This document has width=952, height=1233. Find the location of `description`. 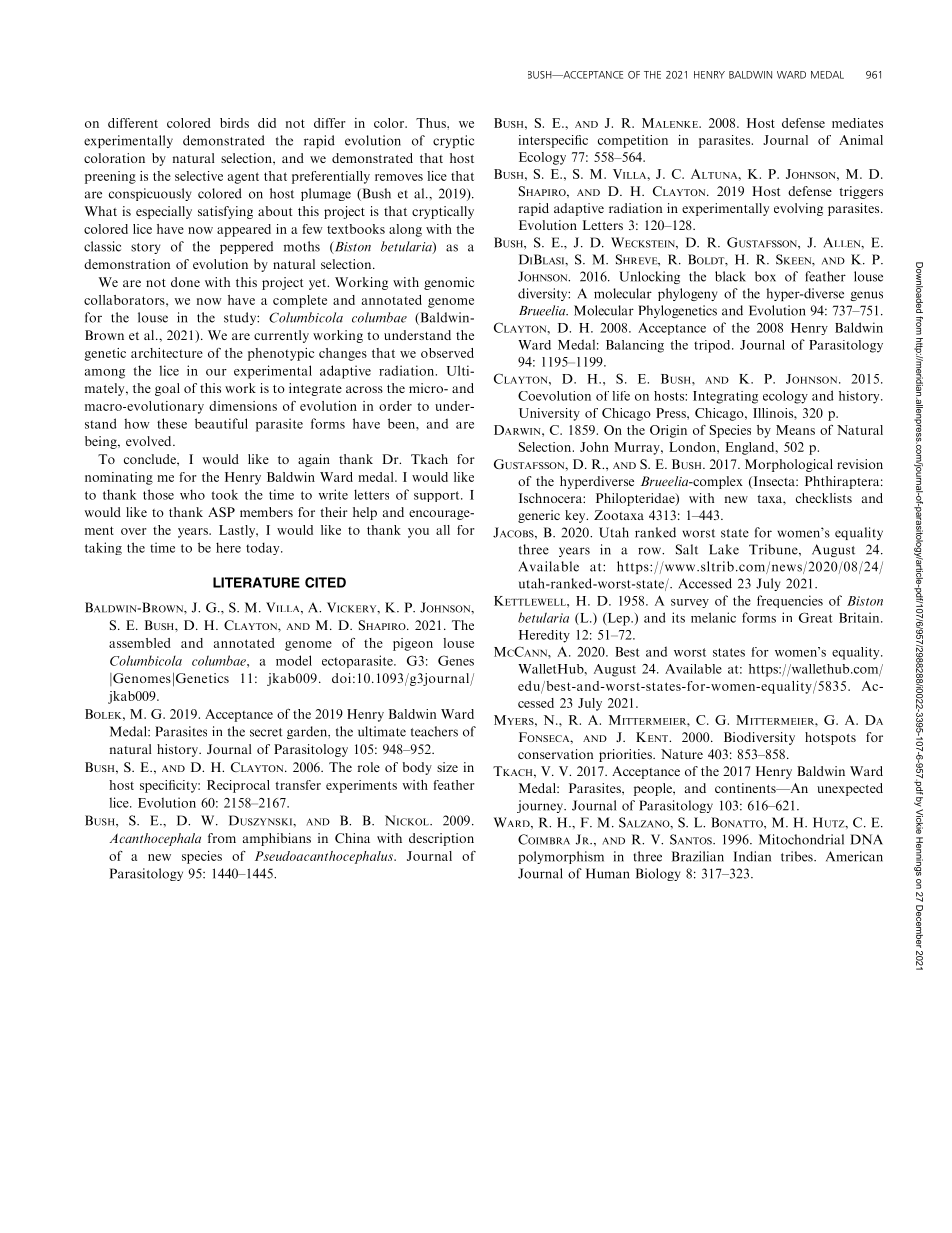

description is located at coordinates (441, 839).
